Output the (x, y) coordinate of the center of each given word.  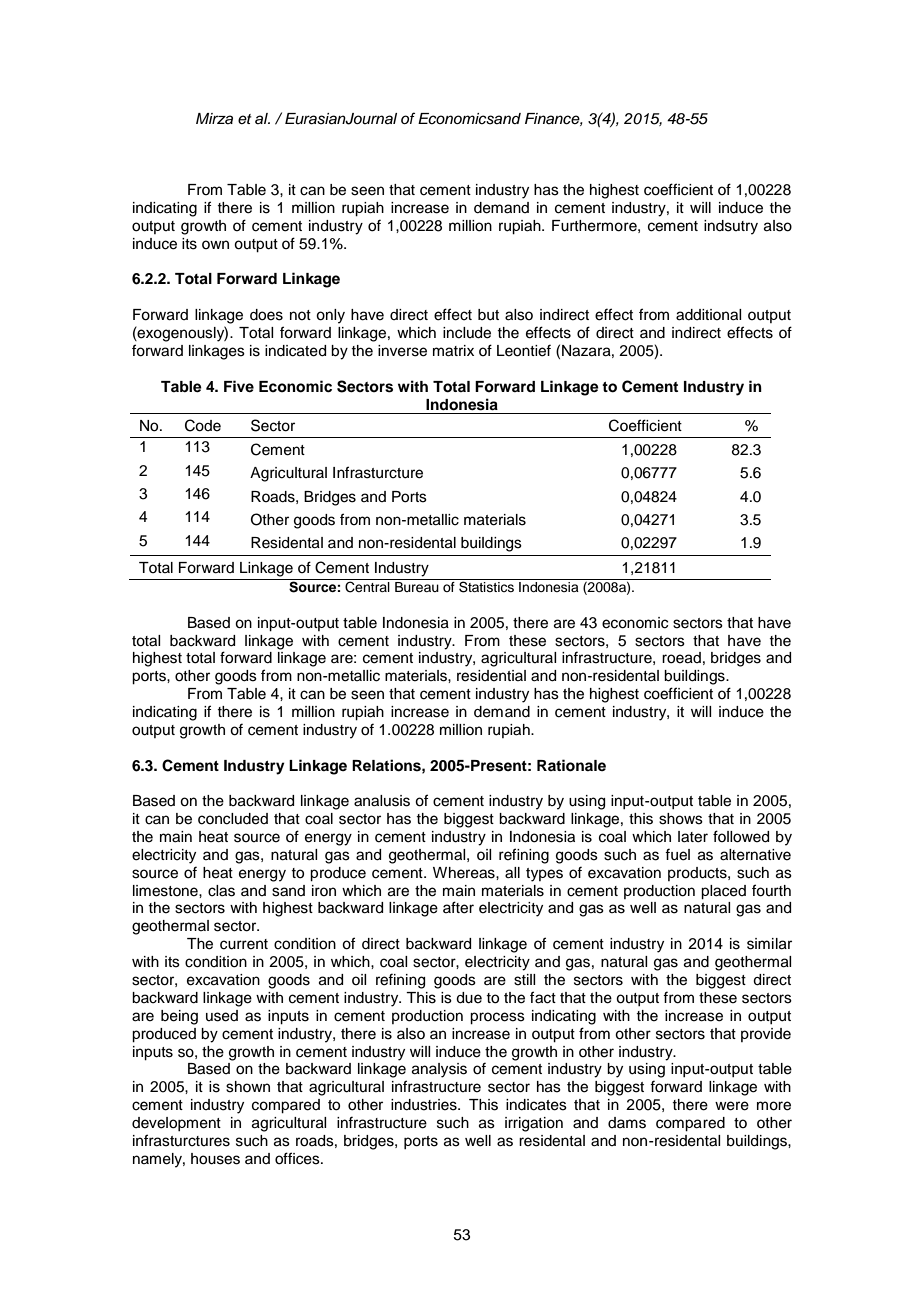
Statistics (486, 586)
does (266, 315)
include (467, 333)
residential (491, 676)
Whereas (465, 873)
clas (221, 891)
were (732, 1106)
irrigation (534, 1124)
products (698, 874)
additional (708, 315)
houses (215, 1159)
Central (367, 586)
